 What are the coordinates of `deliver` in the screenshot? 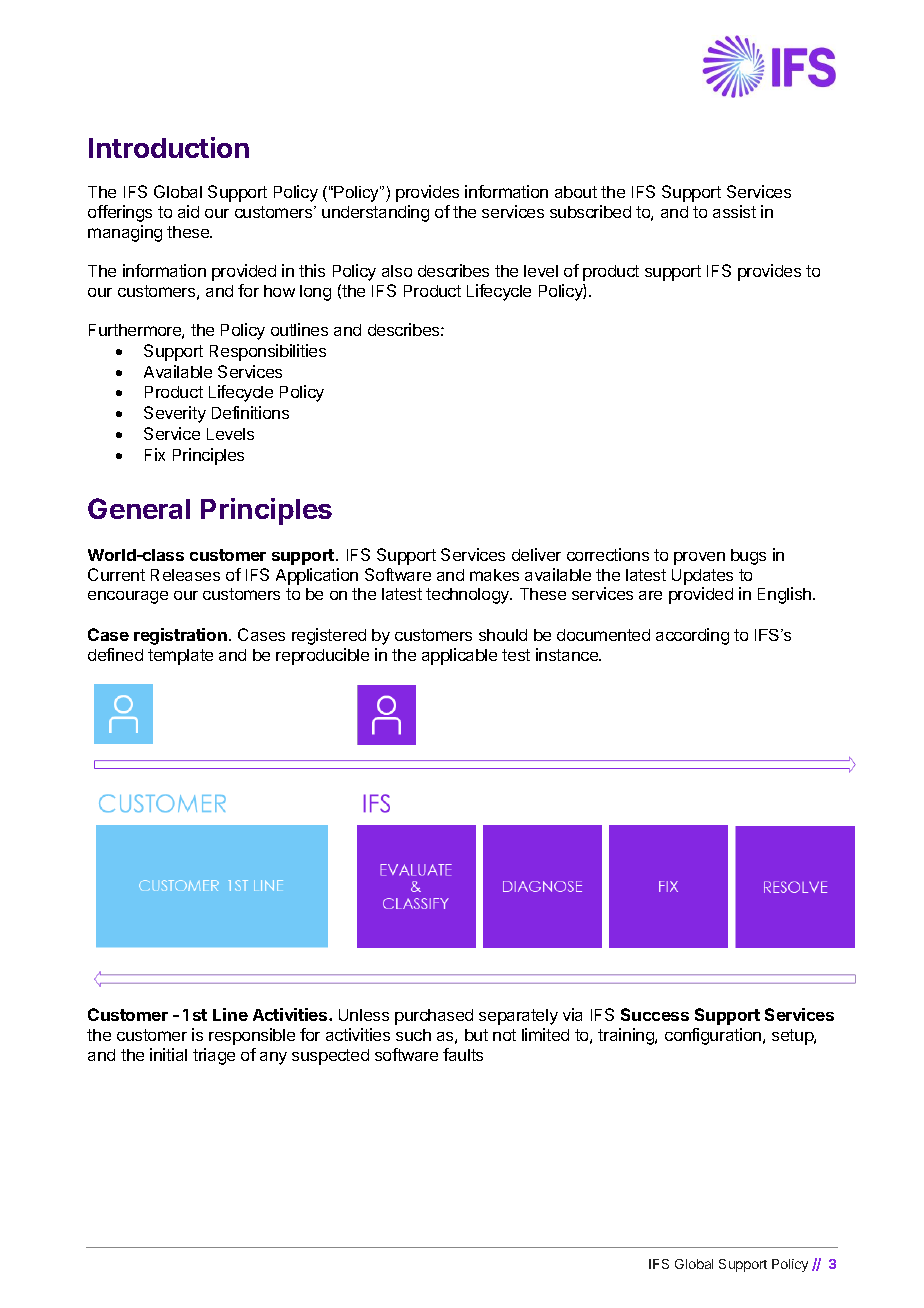 It's located at (536, 554).
